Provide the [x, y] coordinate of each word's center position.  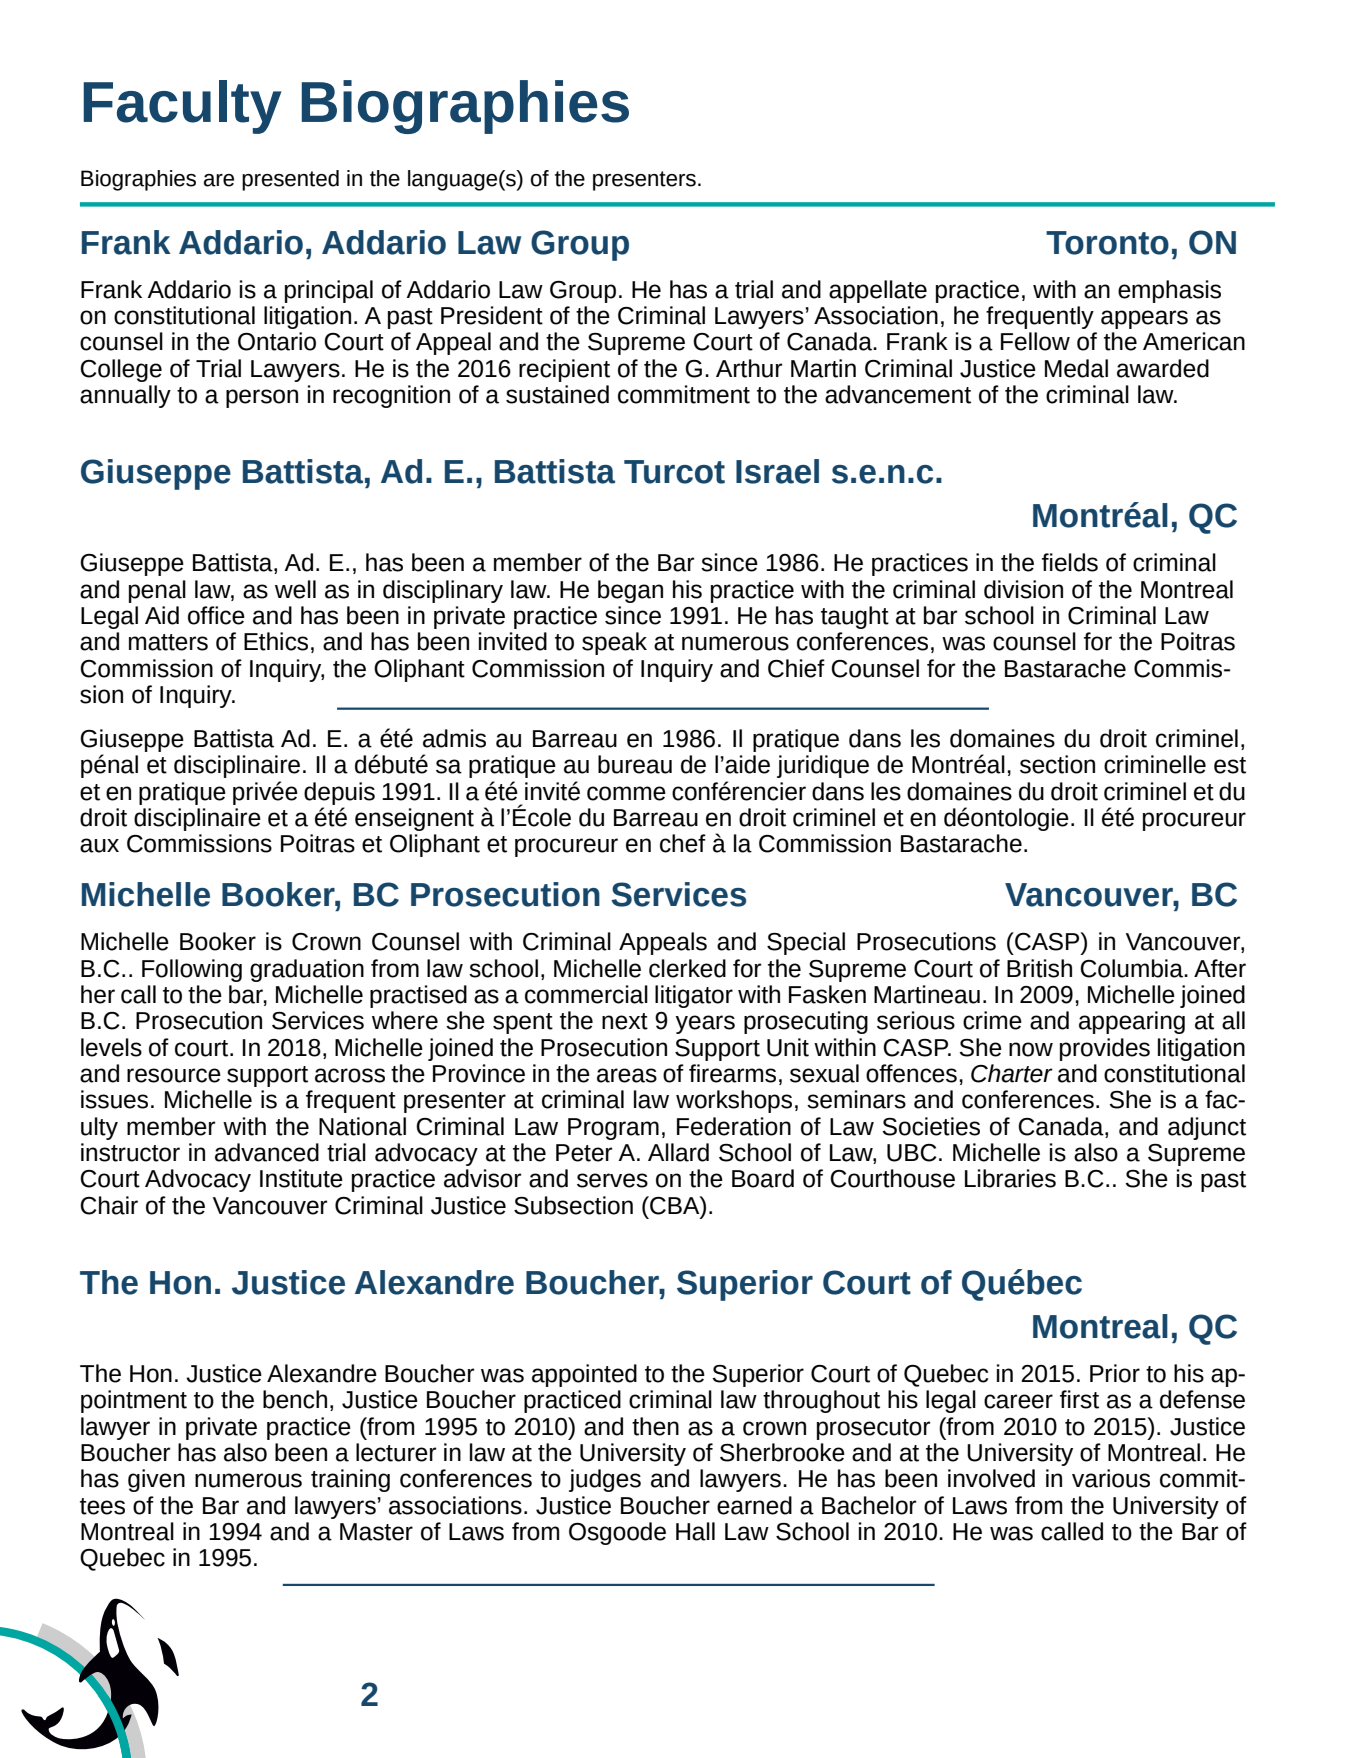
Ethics [276, 641]
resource [174, 1075]
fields [1070, 562]
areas [627, 1075]
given [156, 1480]
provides [1105, 1049]
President [492, 315]
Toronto [1107, 243]
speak [614, 643]
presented [290, 180]
